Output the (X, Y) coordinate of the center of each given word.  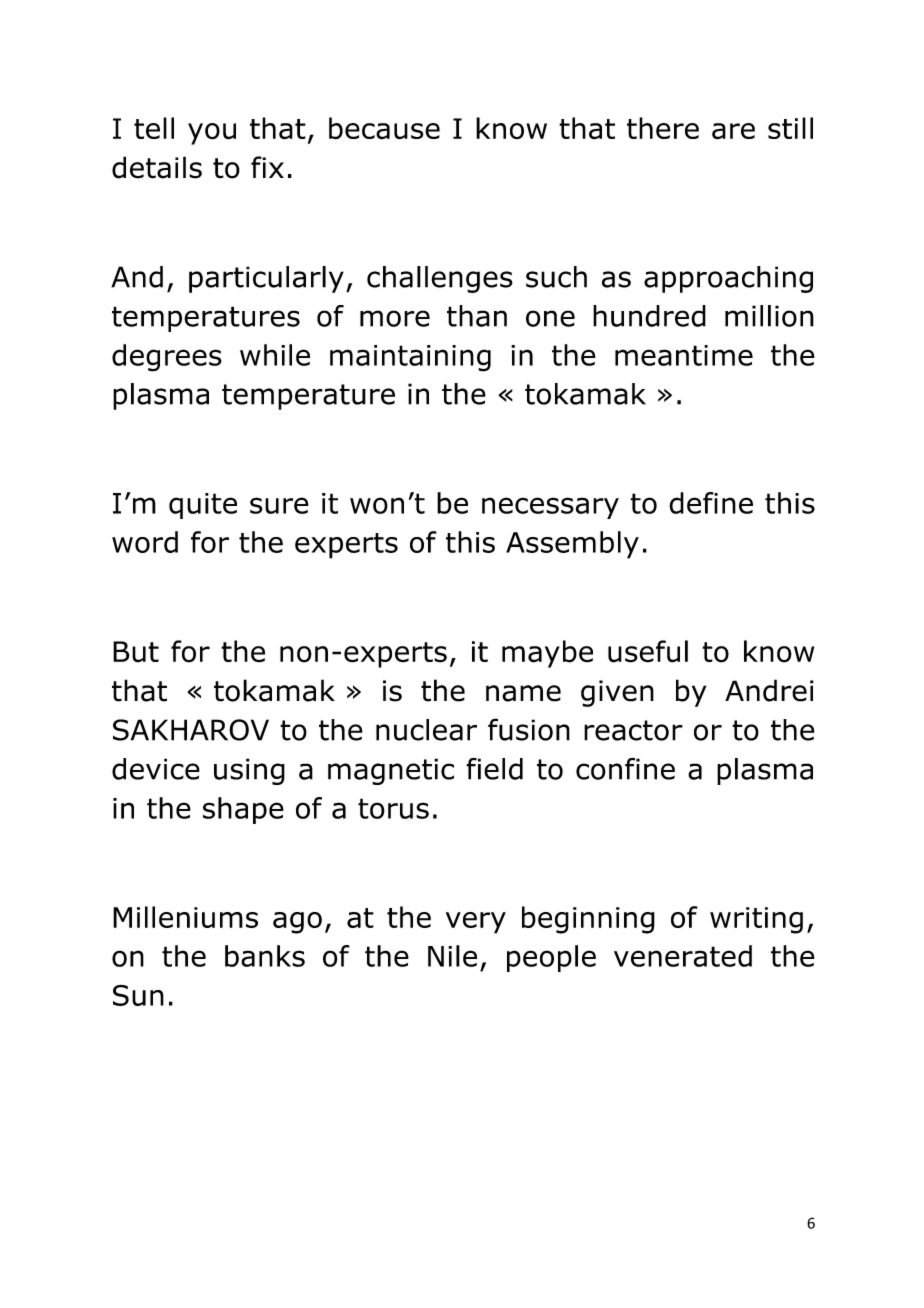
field (494, 769)
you (212, 134)
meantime (684, 355)
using (249, 771)
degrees (167, 358)
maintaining (410, 358)
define (711, 503)
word (145, 542)
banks (265, 956)
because (384, 128)
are (733, 131)
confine (625, 769)
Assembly (572, 545)
